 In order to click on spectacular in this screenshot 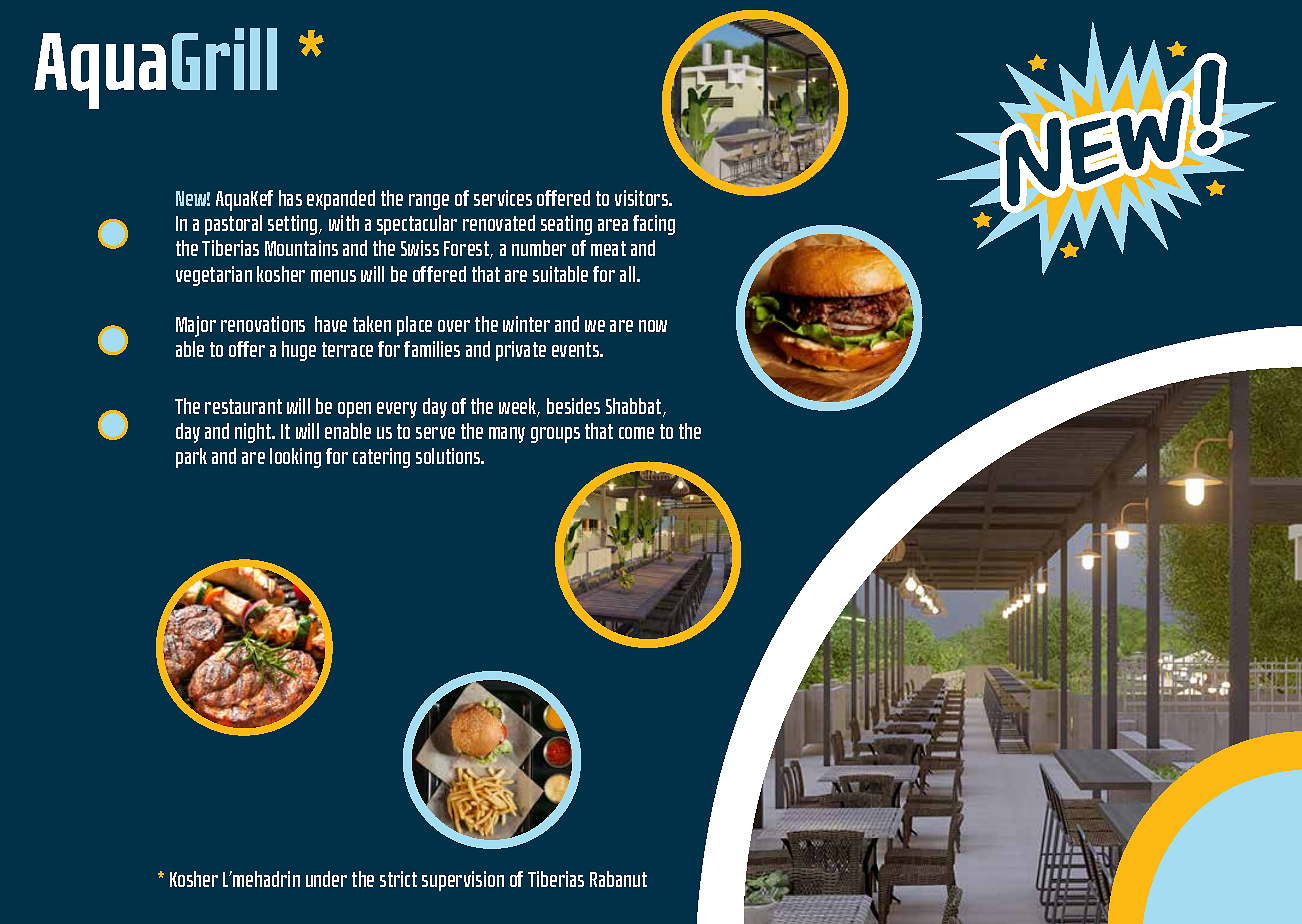, I will do `click(417, 225)`.
